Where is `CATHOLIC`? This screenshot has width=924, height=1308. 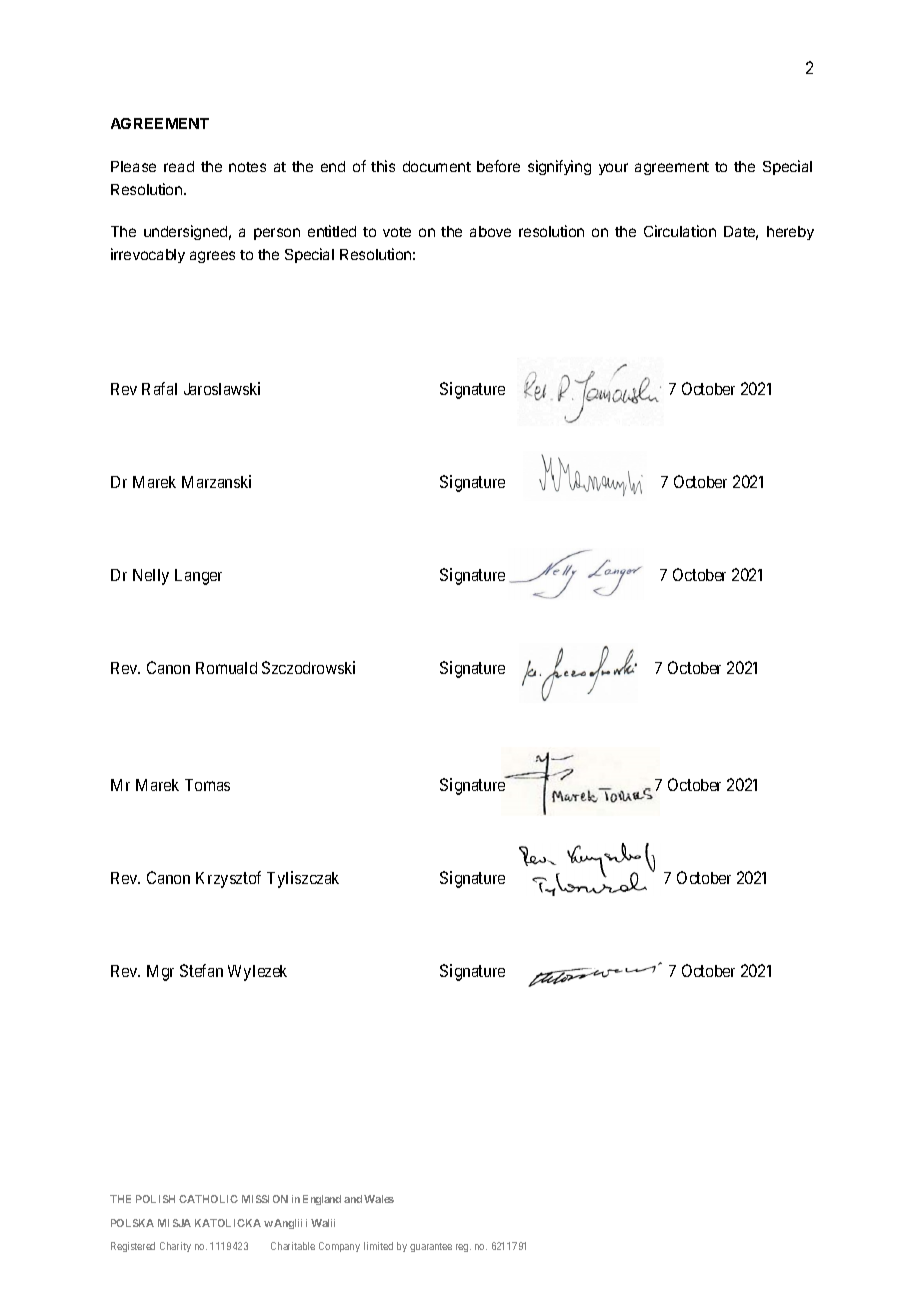 CATHOLIC is located at coordinates (208, 1199).
